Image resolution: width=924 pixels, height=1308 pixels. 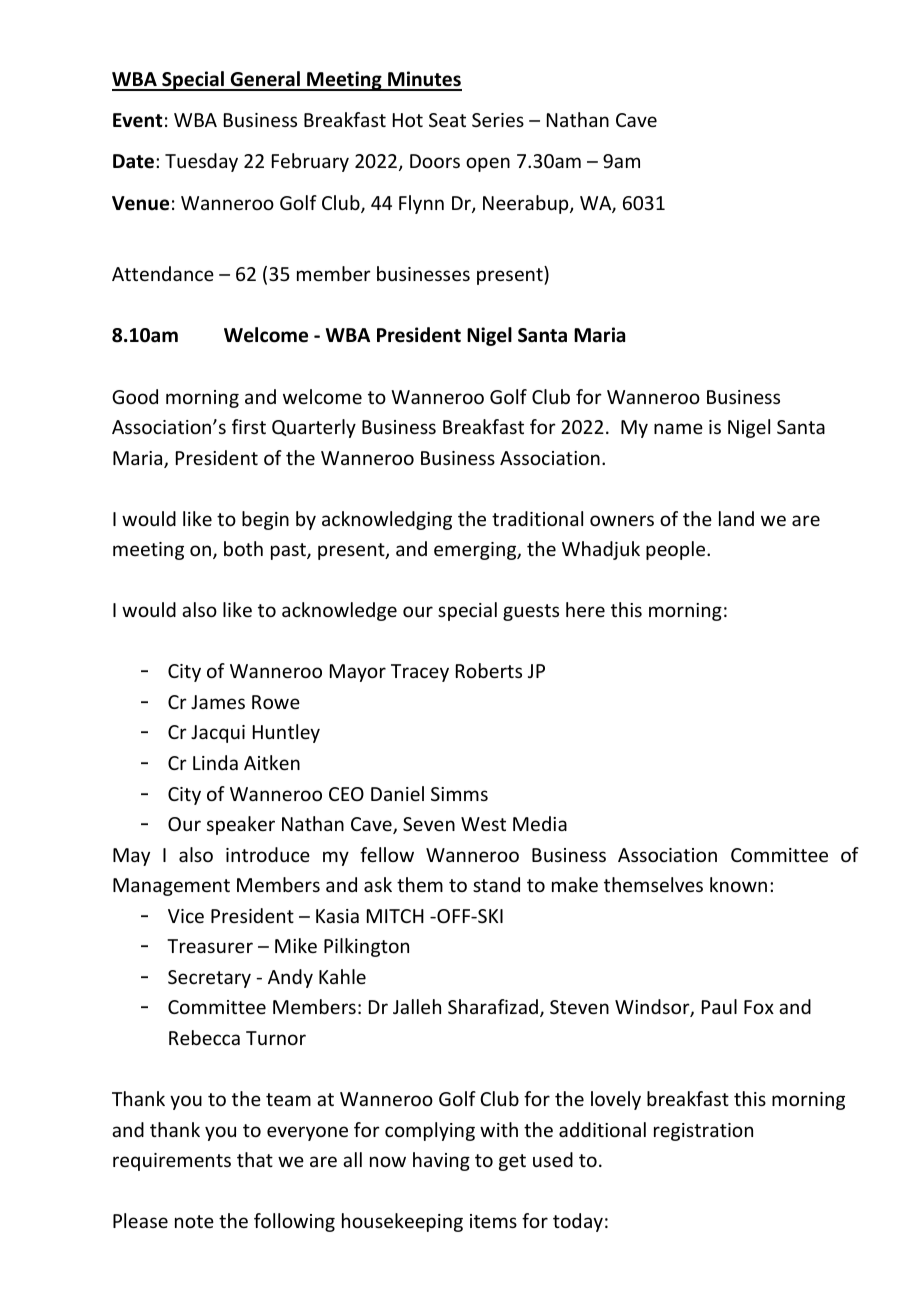 I want to click on Tuesday, so click(x=201, y=162).
